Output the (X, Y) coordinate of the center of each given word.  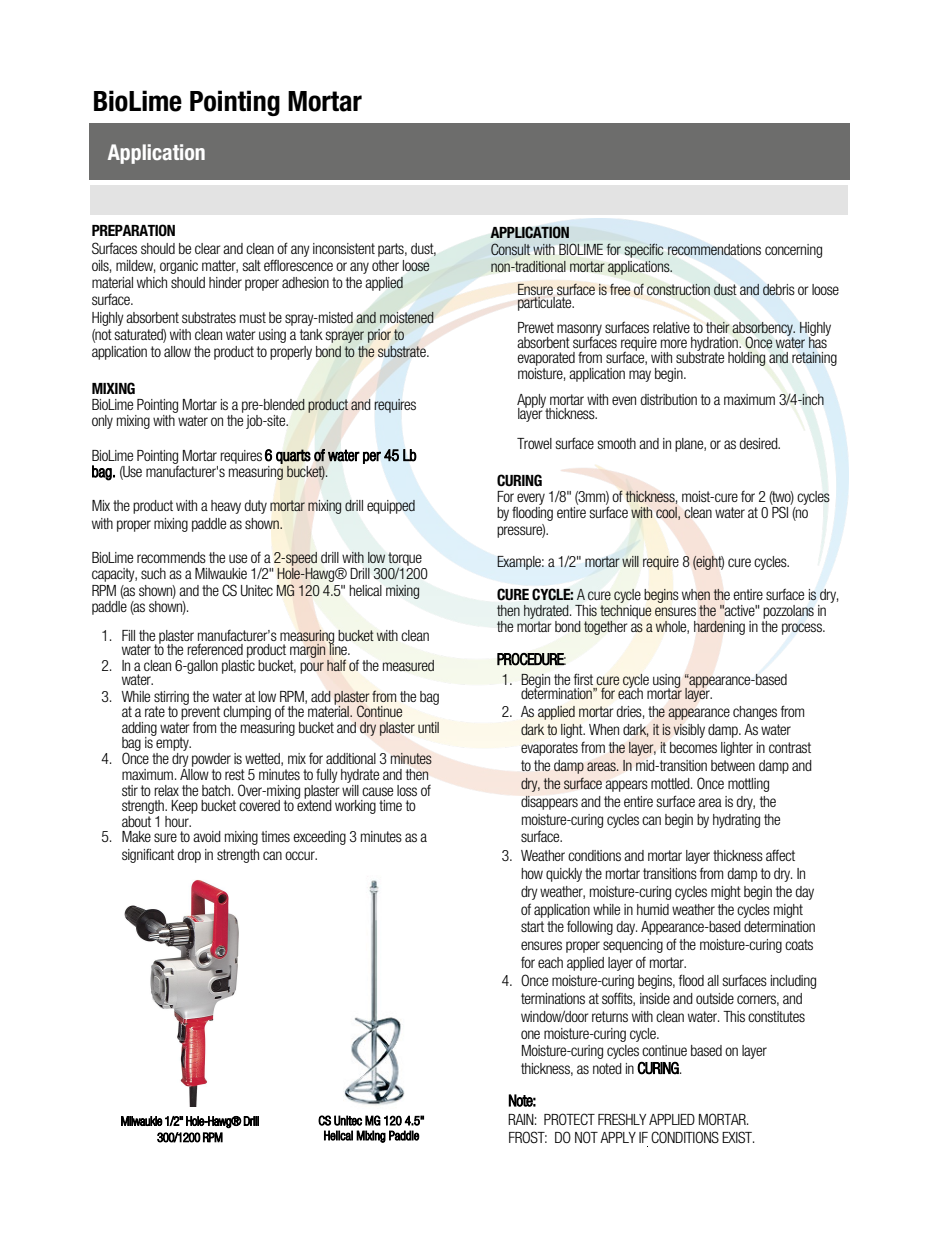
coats (799, 944)
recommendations (714, 250)
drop (189, 856)
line (339, 648)
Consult (510, 249)
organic (179, 267)
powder (211, 761)
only (102, 422)
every (530, 500)
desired (759, 443)
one (530, 1034)
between (733, 765)
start (532, 926)
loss (407, 790)
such (153, 573)
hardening (719, 628)
